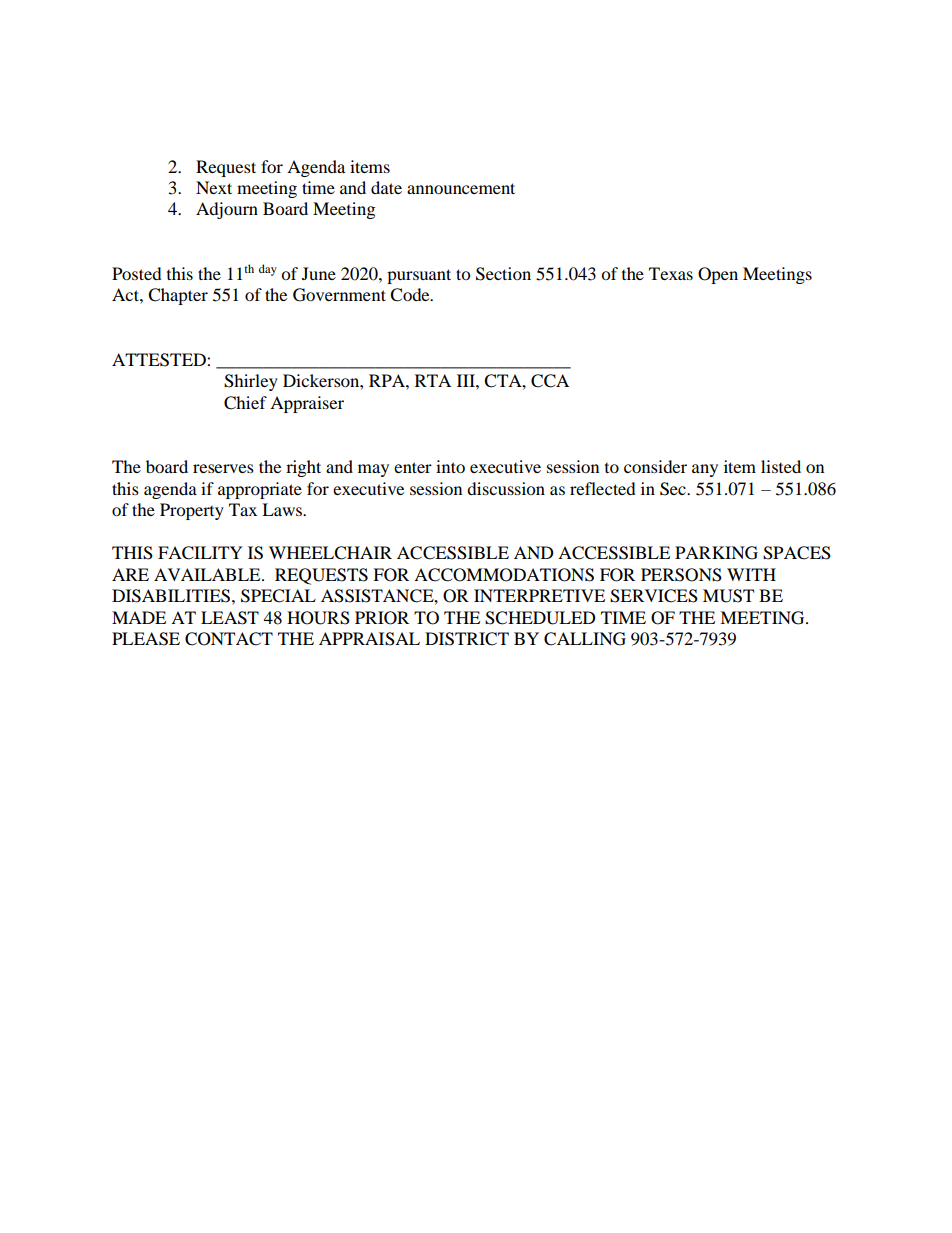 The height and width of the screenshot is (1233, 952). What do you see at coordinates (718, 275) in the screenshot?
I see `Open` at bounding box center [718, 275].
